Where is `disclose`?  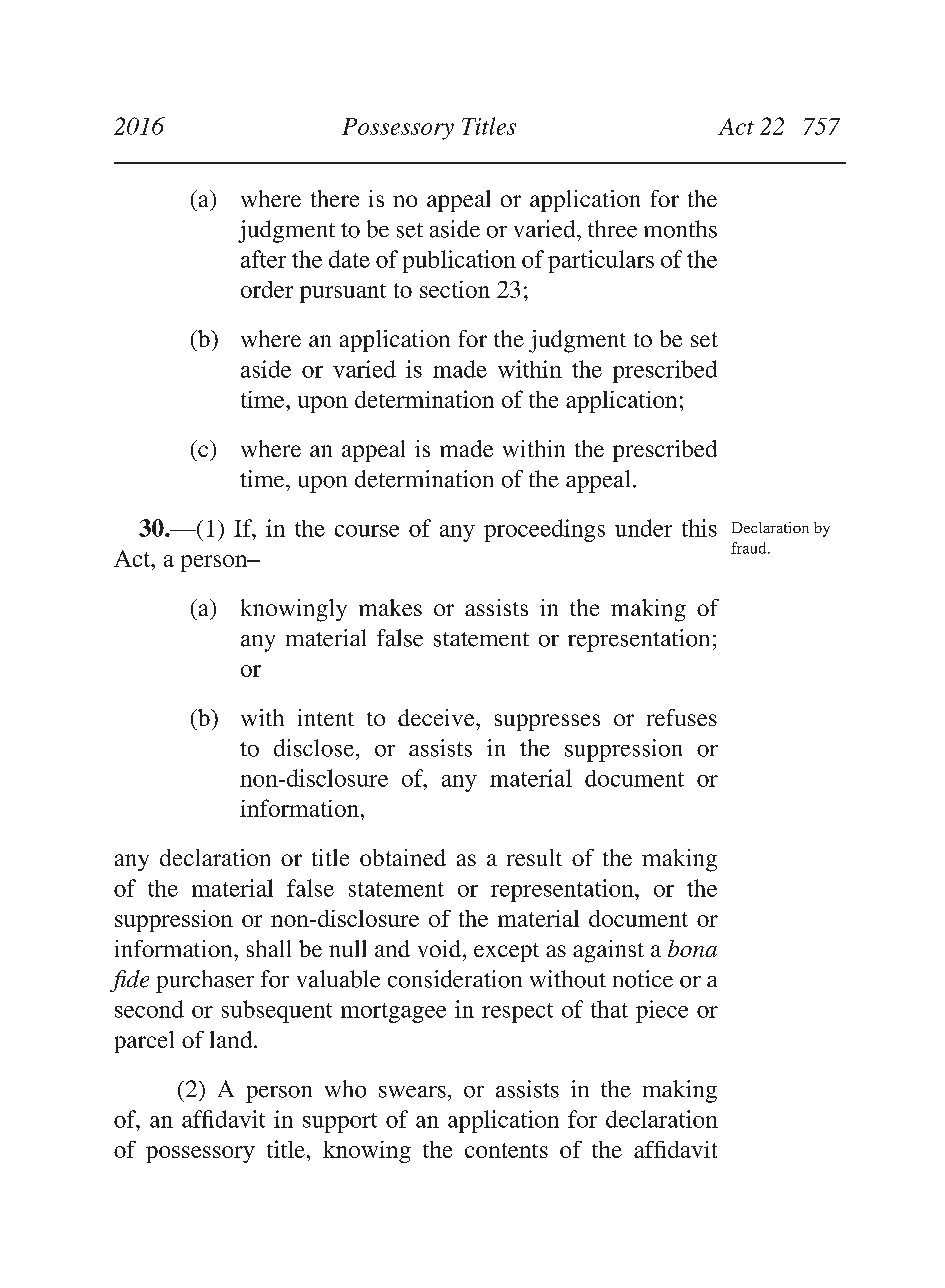 disclose is located at coordinates (314, 748).
